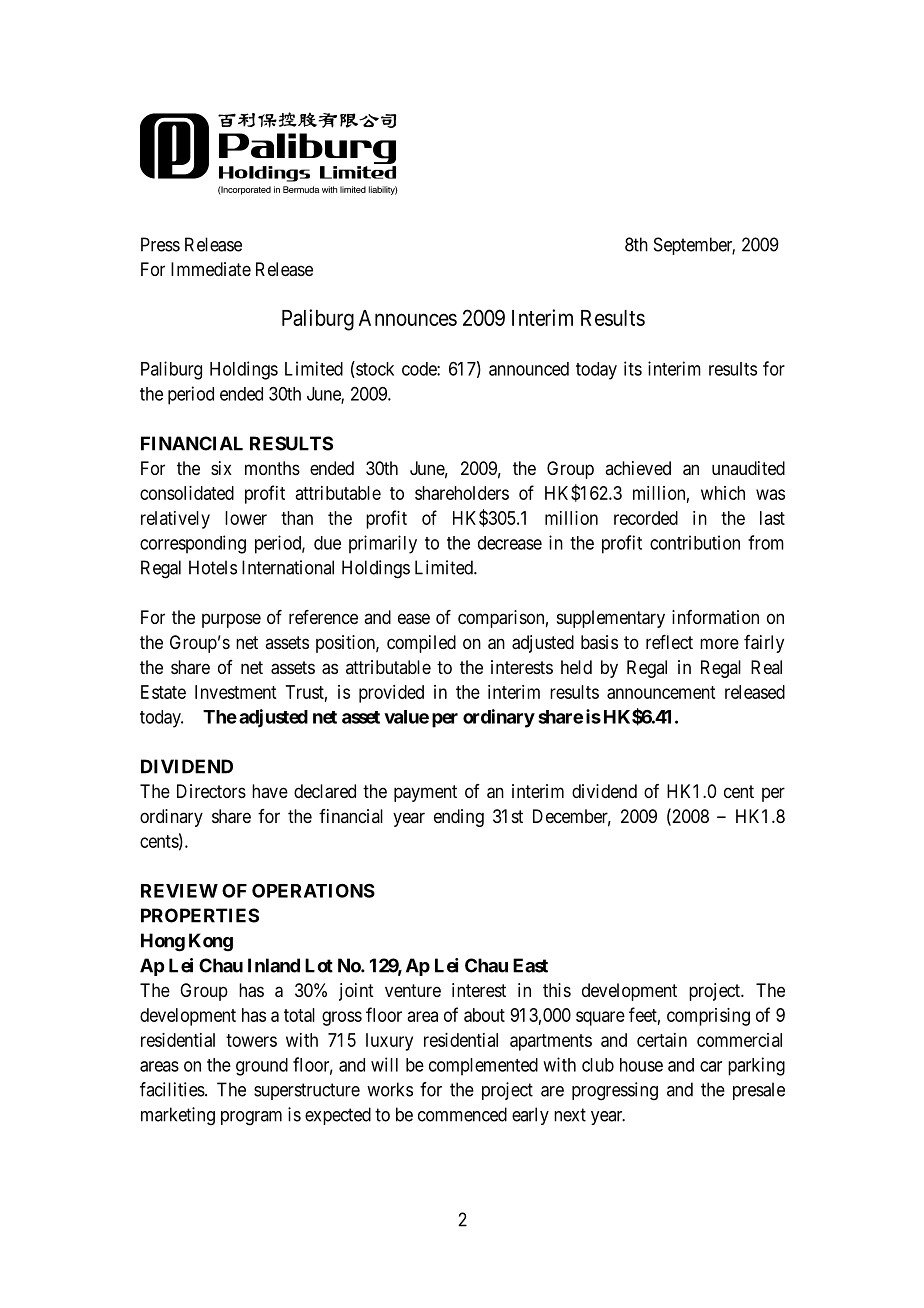  Describe the element at coordinates (211, 269) in the screenshot. I see `Immediate` at that location.
